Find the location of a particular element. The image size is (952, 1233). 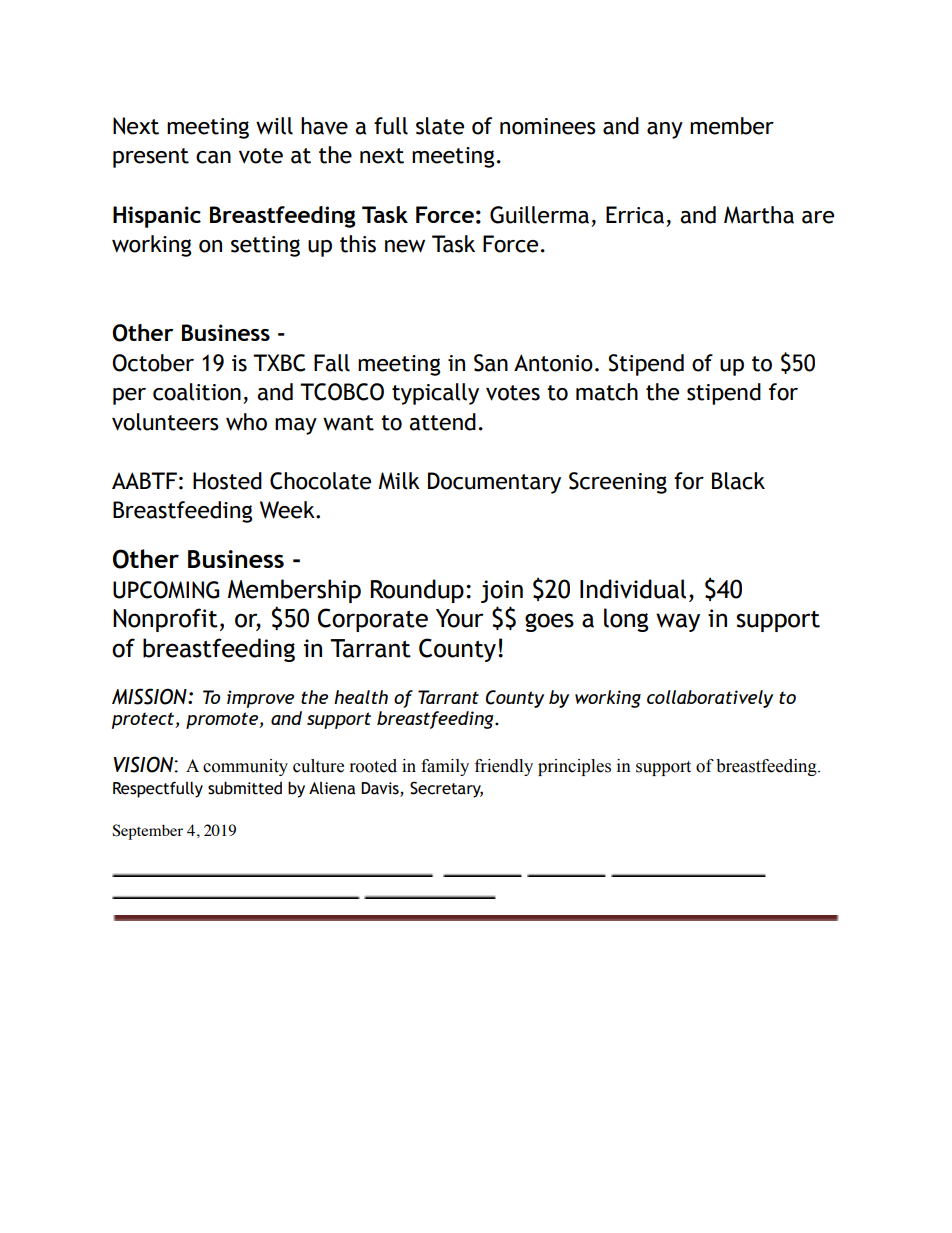

Hosted is located at coordinates (227, 481).
